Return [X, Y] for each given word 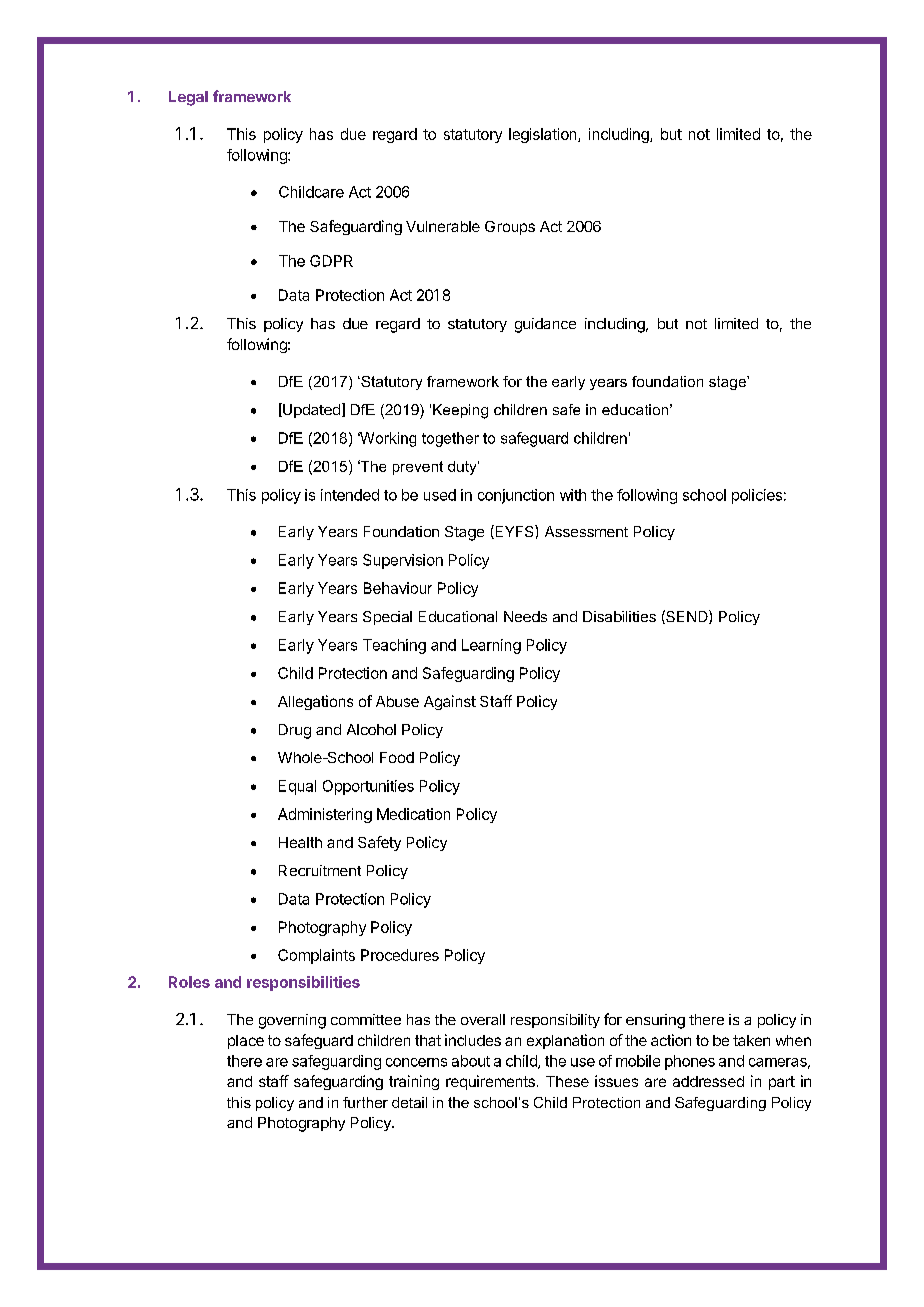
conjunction [516, 496]
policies [757, 496]
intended [350, 495]
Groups [510, 228]
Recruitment [320, 870]
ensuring [655, 1021]
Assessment [586, 531]
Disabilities [619, 616]
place [246, 1042]
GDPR [331, 261]
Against [450, 702]
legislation [544, 135]
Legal [188, 98]
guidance [545, 325]
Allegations [315, 702]
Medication [413, 814]
